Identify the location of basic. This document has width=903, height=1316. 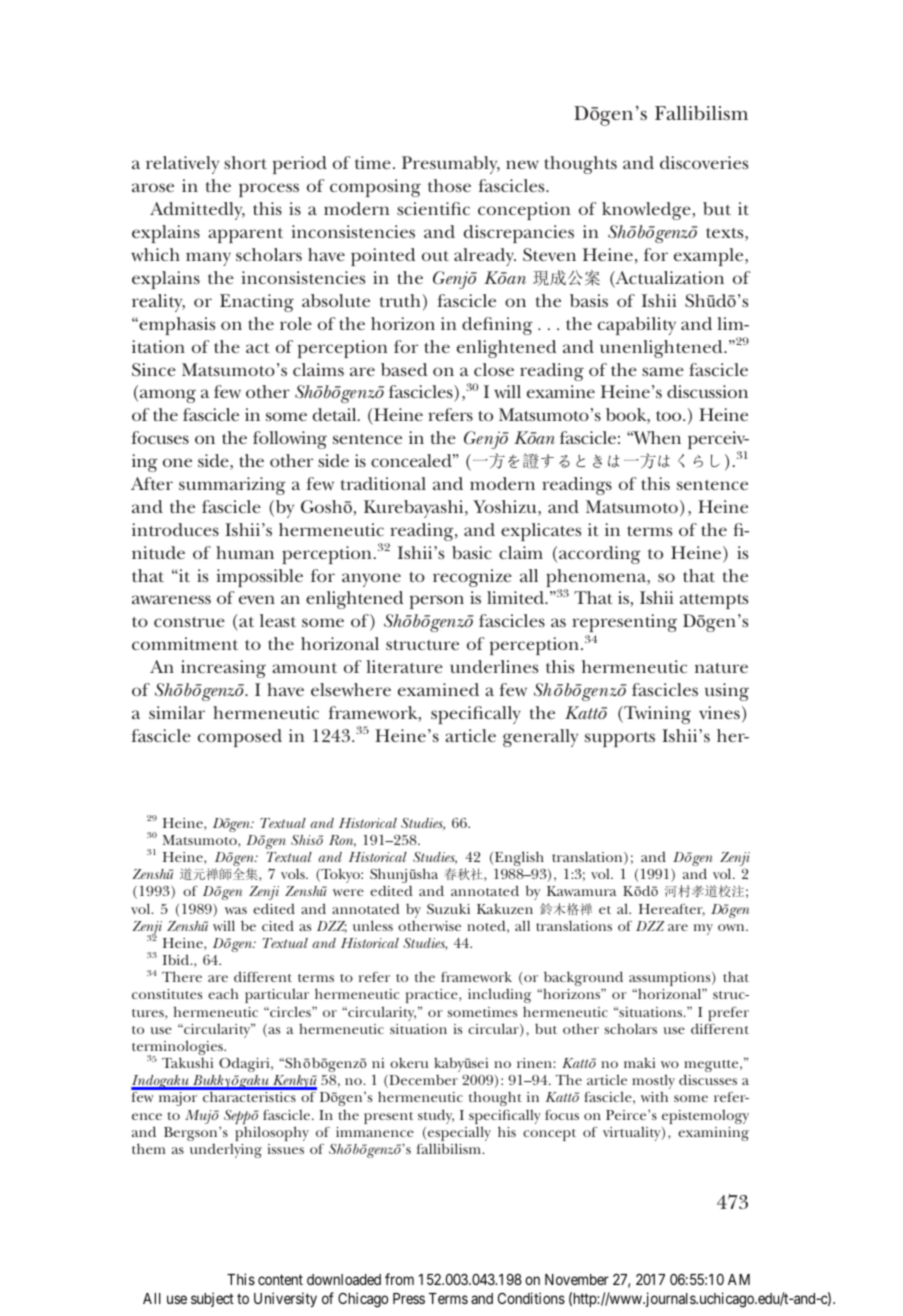
(472, 552).
